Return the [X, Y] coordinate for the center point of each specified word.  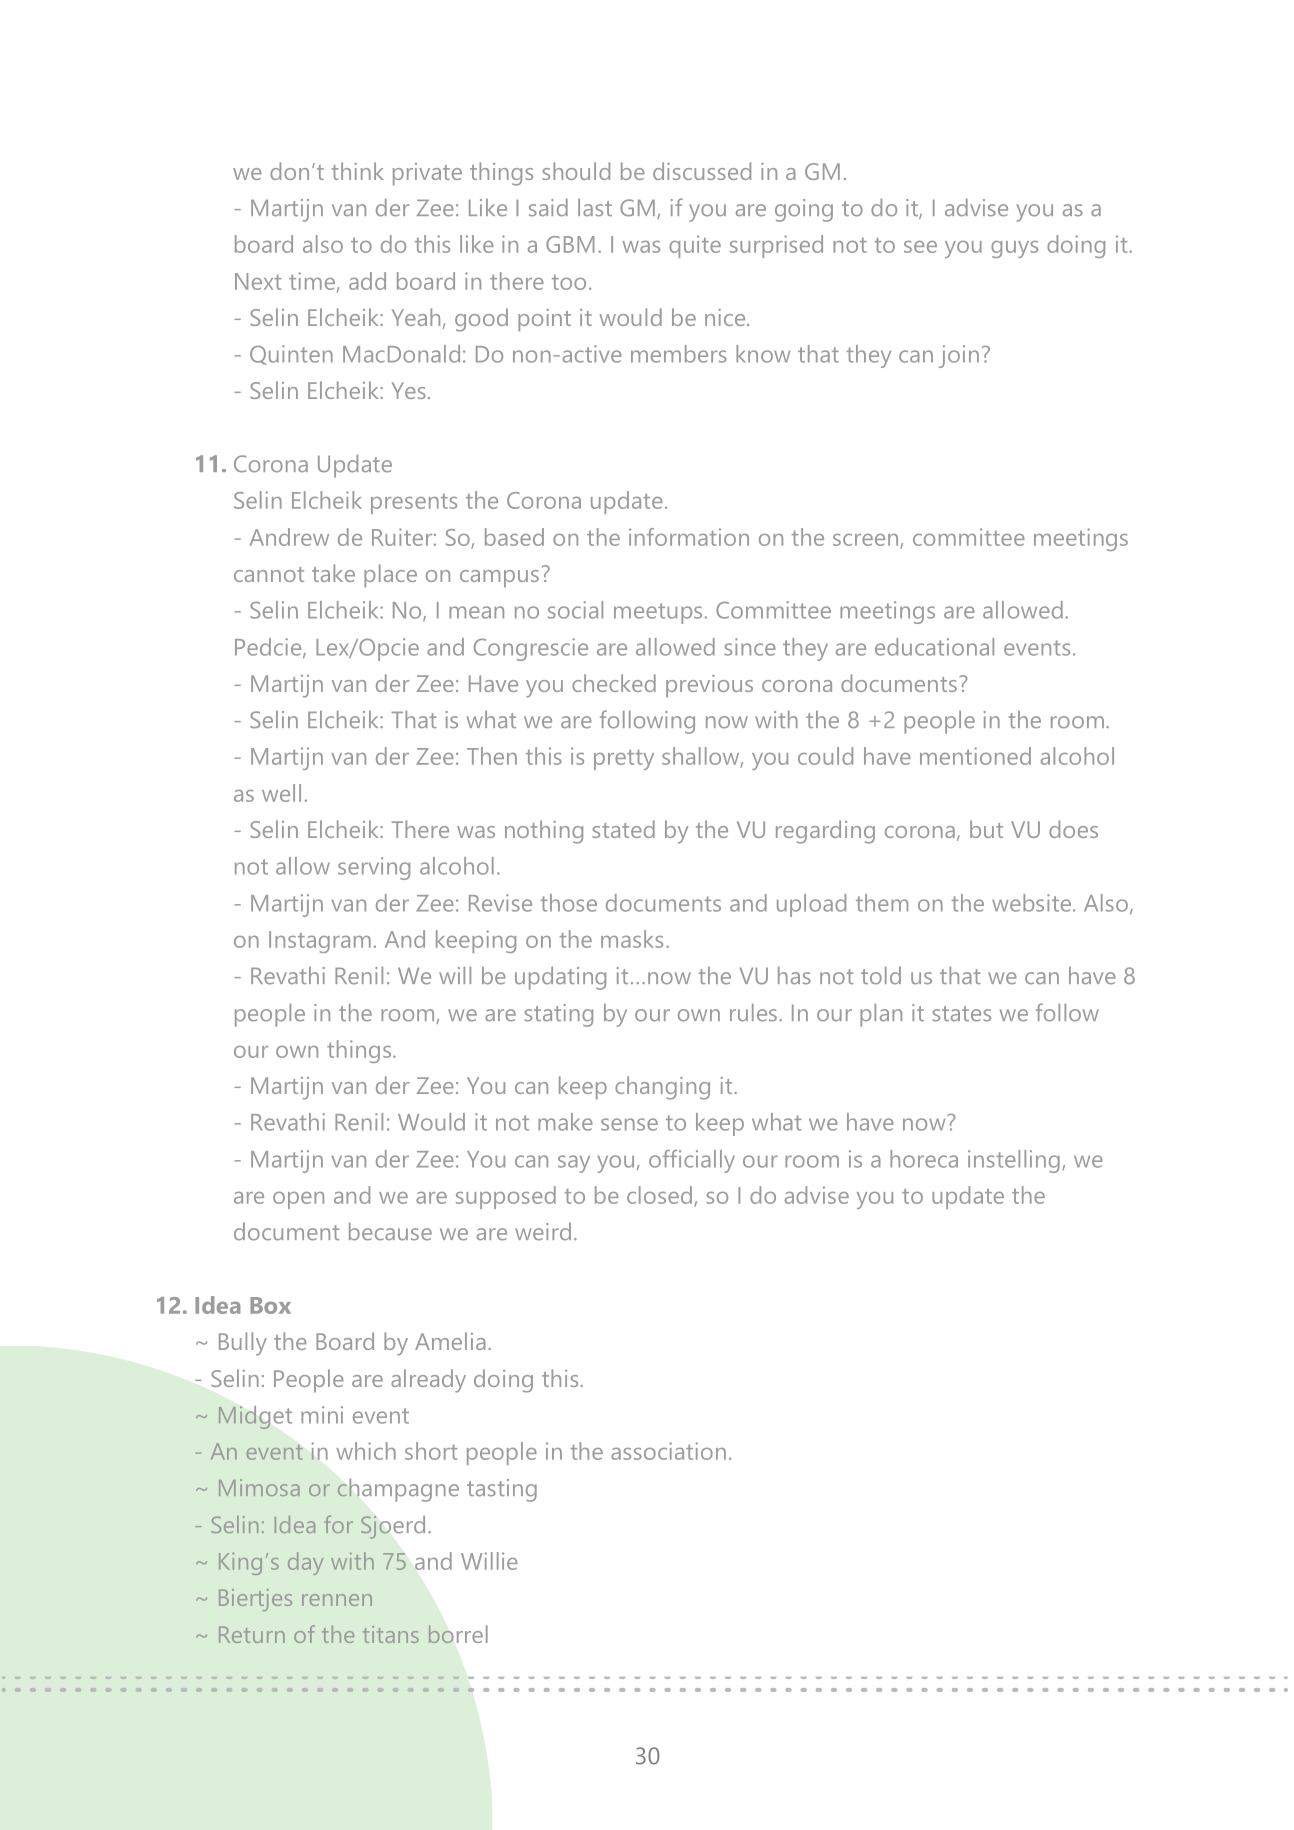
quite [695, 246]
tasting [502, 1490]
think [358, 171]
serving [374, 868]
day [305, 1563]
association [668, 1451]
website [1033, 903]
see [920, 247]
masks [632, 939]
